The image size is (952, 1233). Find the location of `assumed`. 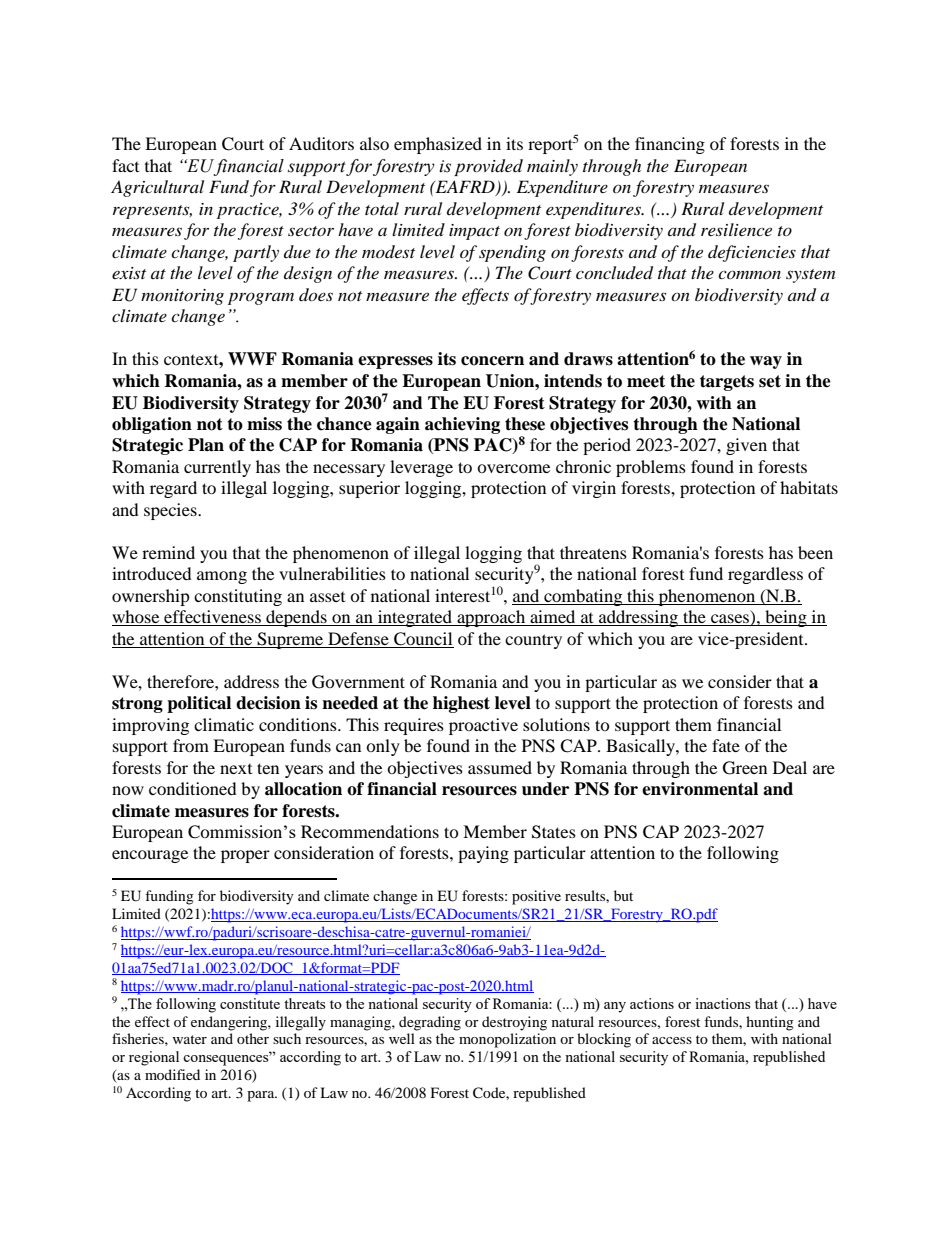

assumed is located at coordinates (500, 767).
